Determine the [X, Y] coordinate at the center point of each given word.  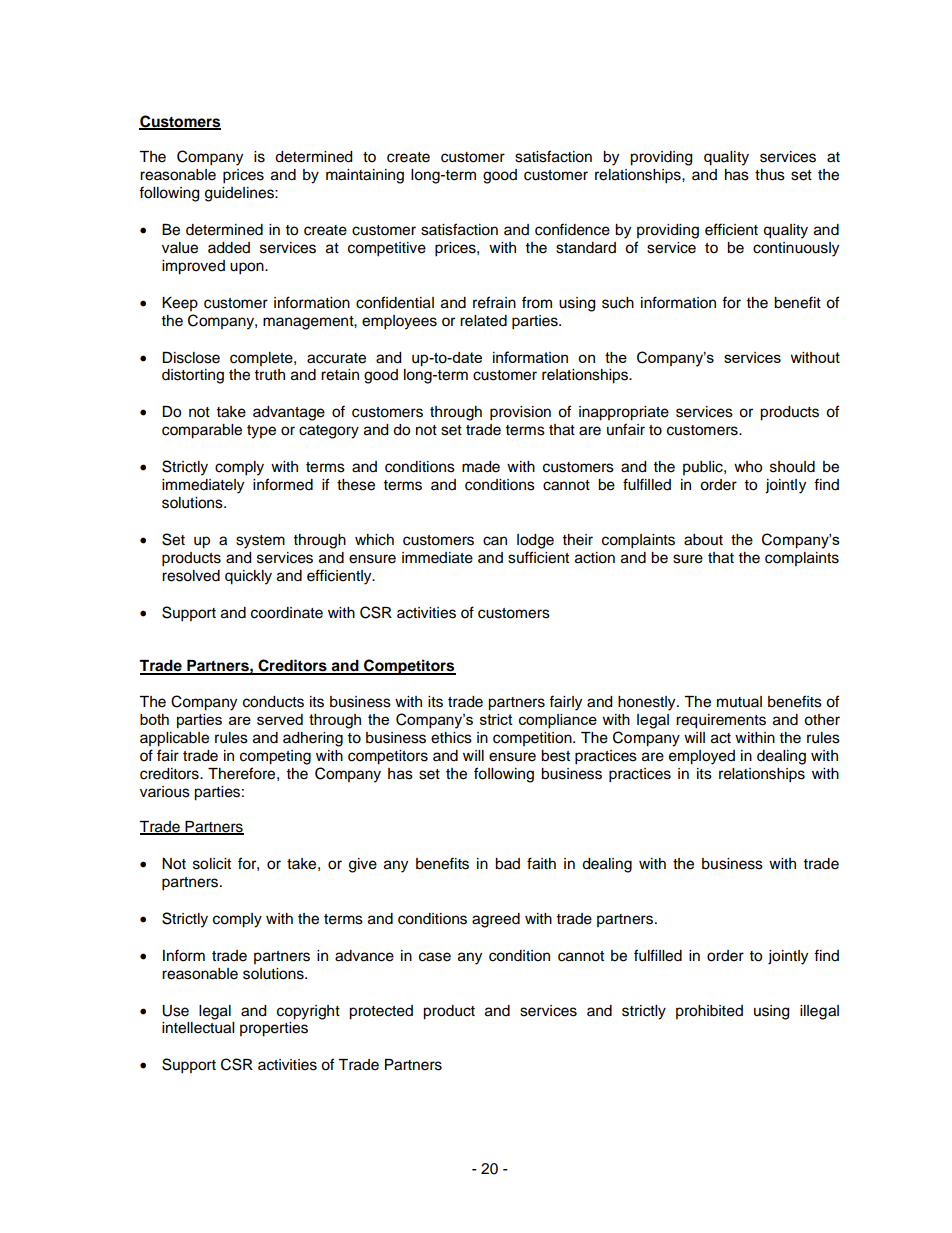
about [703, 540]
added [229, 248]
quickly [248, 577]
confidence [572, 229]
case [435, 957]
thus [770, 175]
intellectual [198, 1028]
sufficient [538, 557]
